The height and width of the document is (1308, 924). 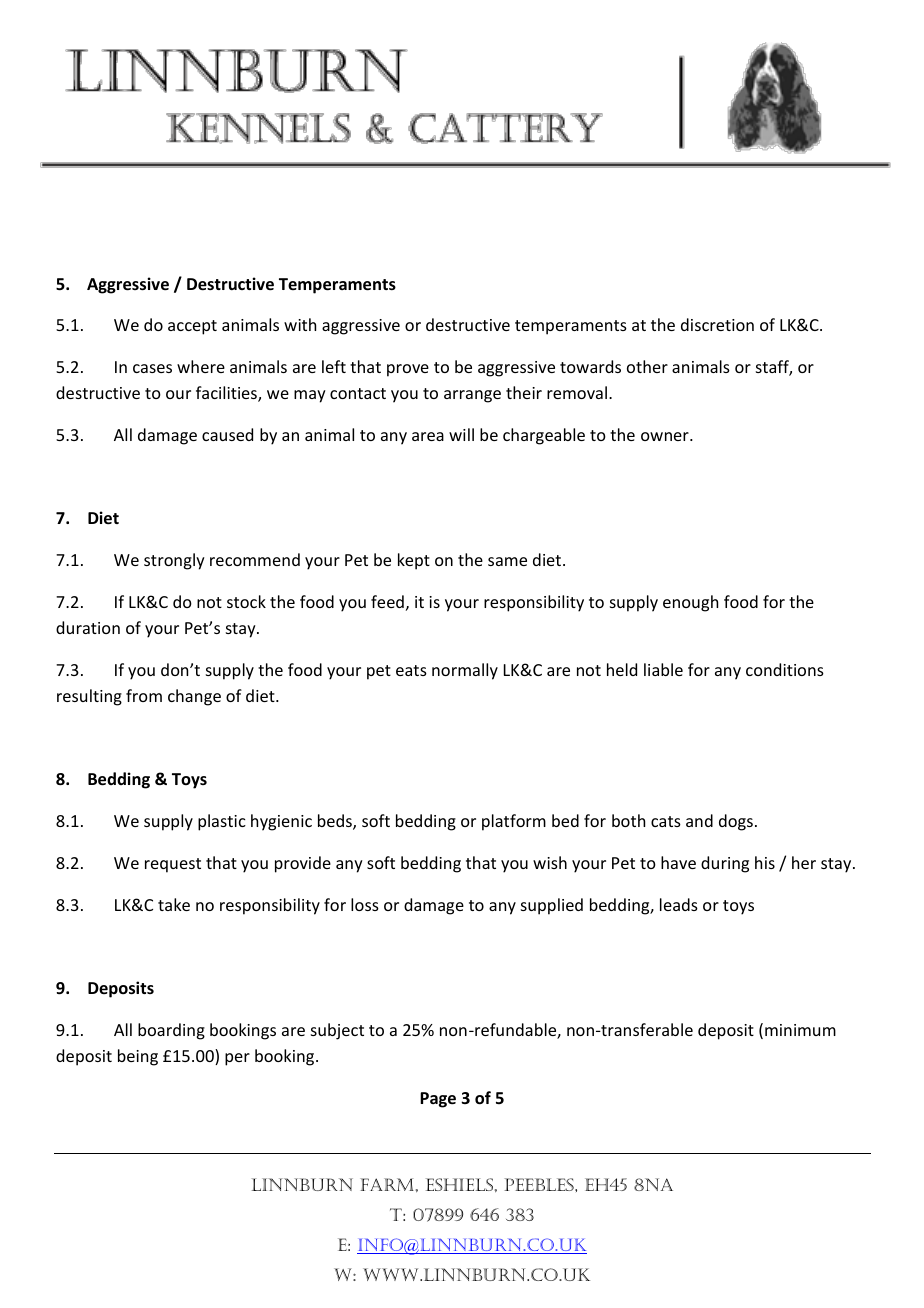 I want to click on strongly, so click(x=174, y=561).
